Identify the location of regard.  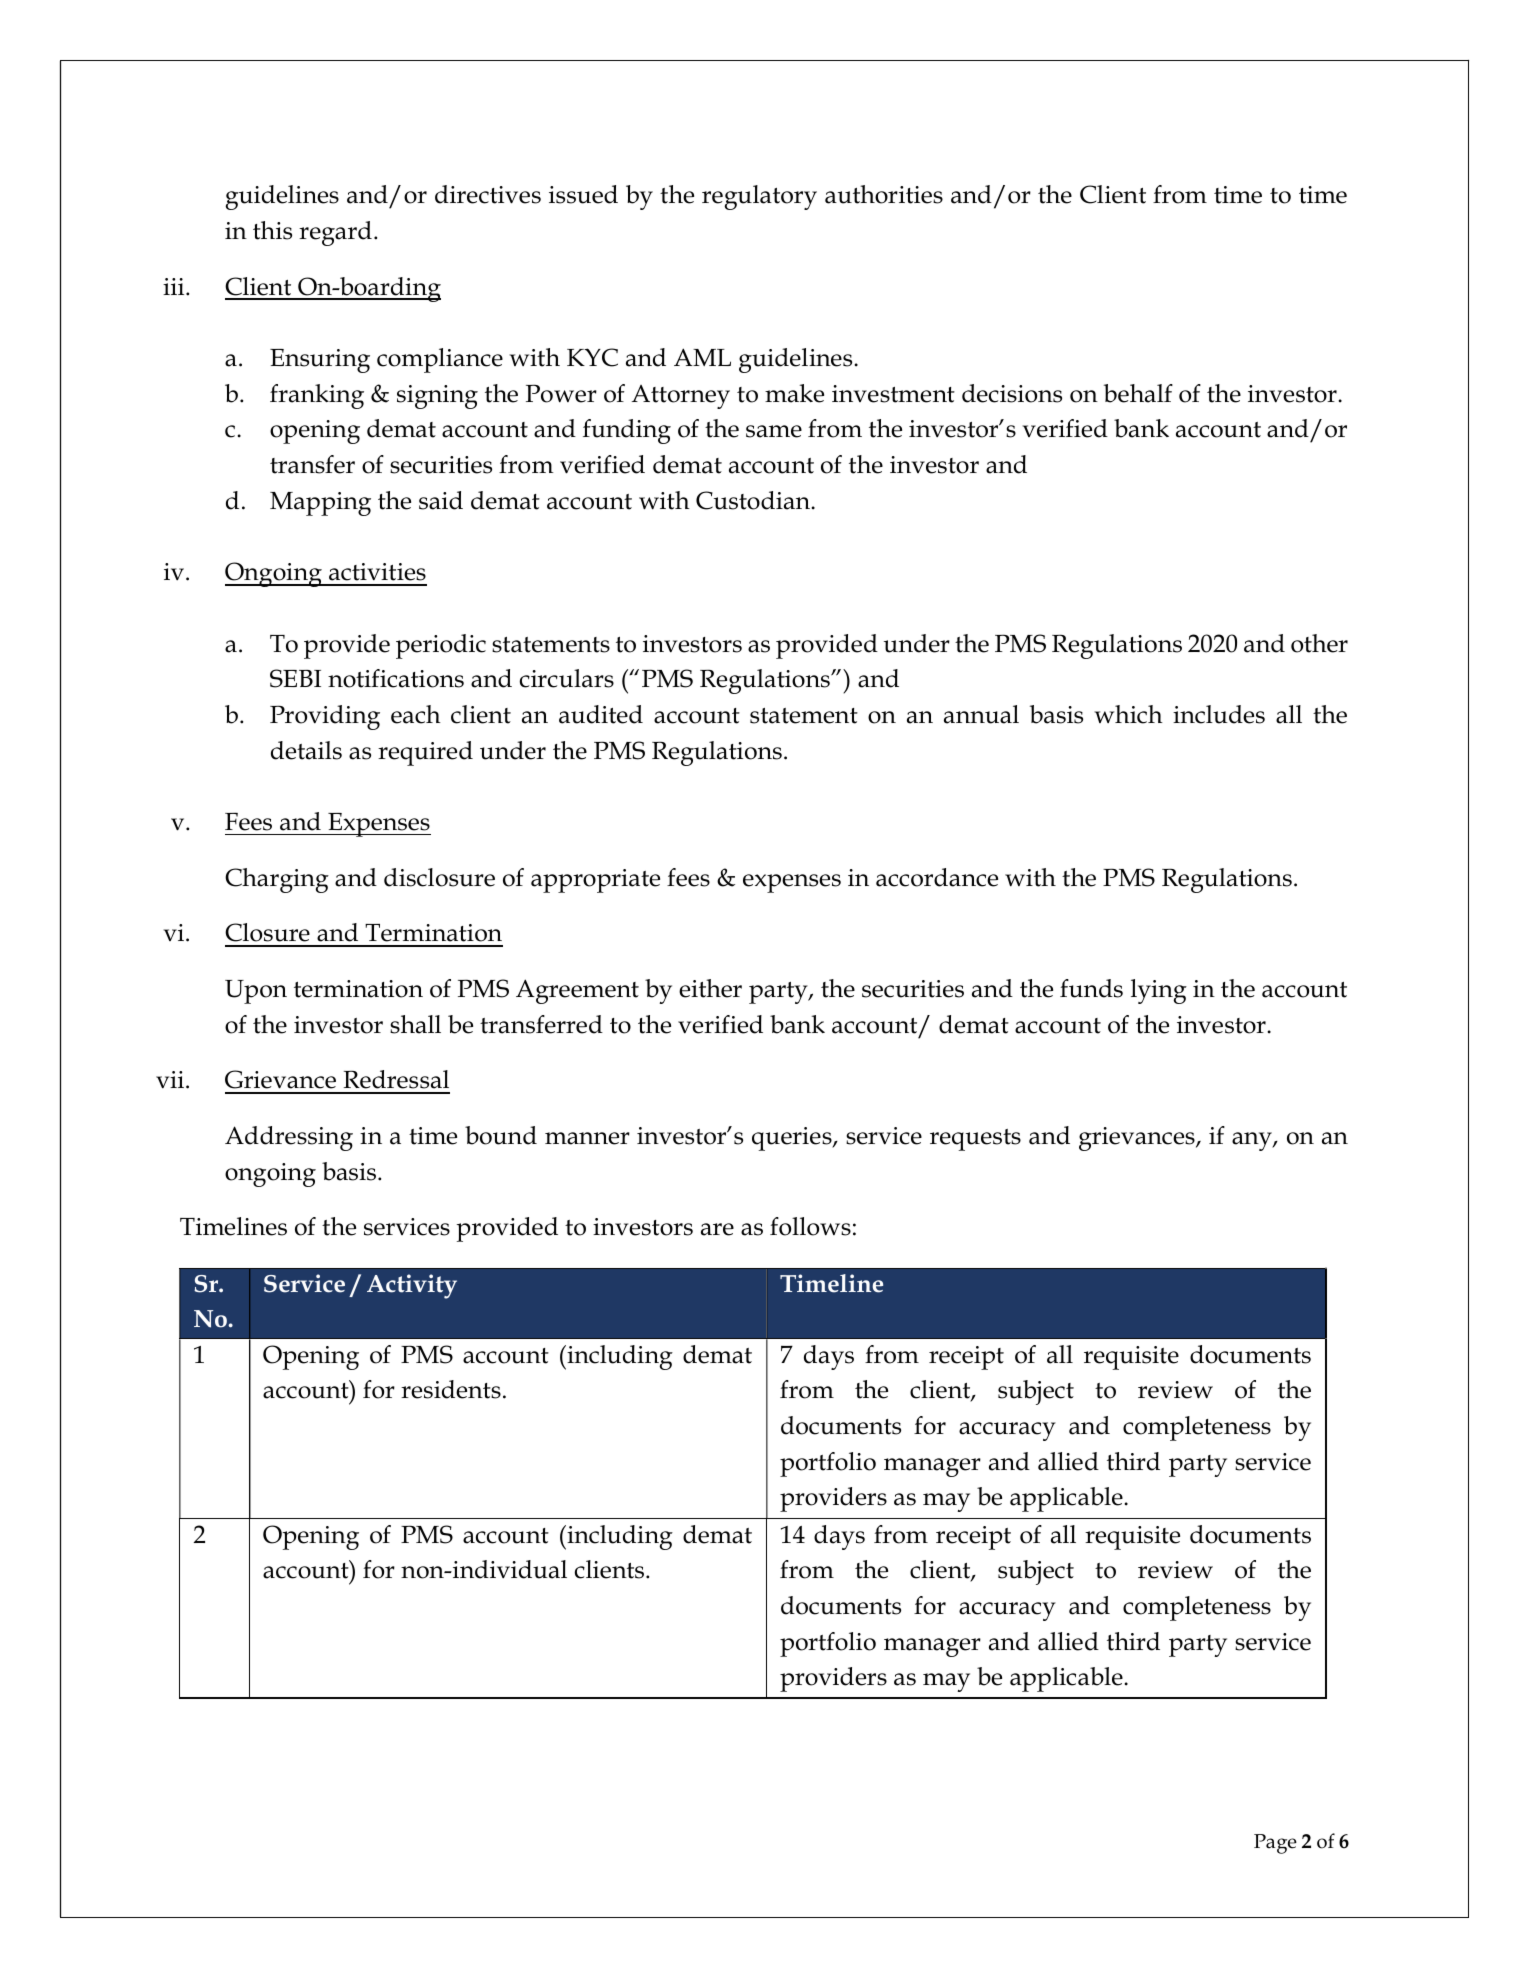
(335, 233).
